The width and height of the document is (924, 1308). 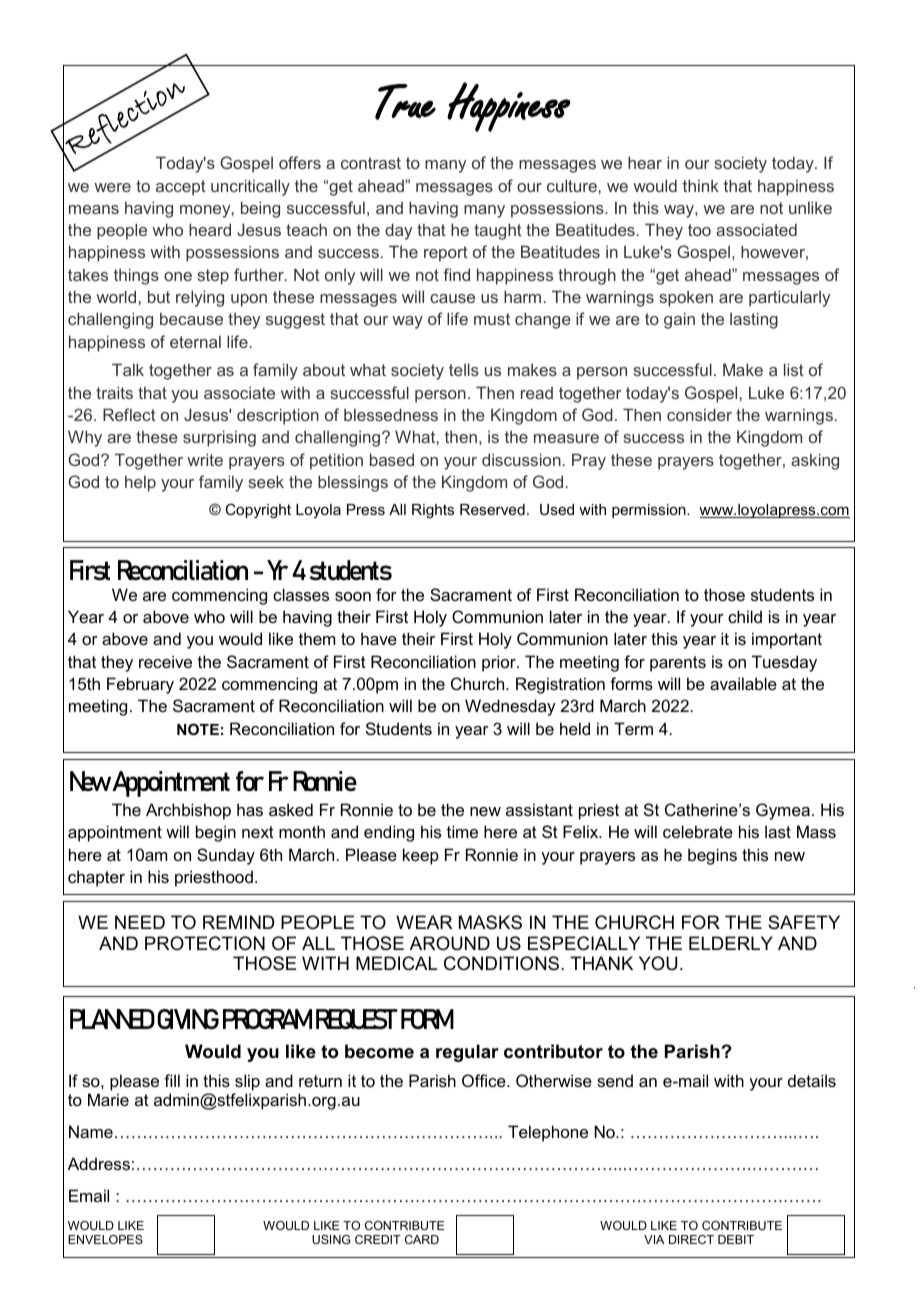 I want to click on CARD, so click(x=422, y=1239).
